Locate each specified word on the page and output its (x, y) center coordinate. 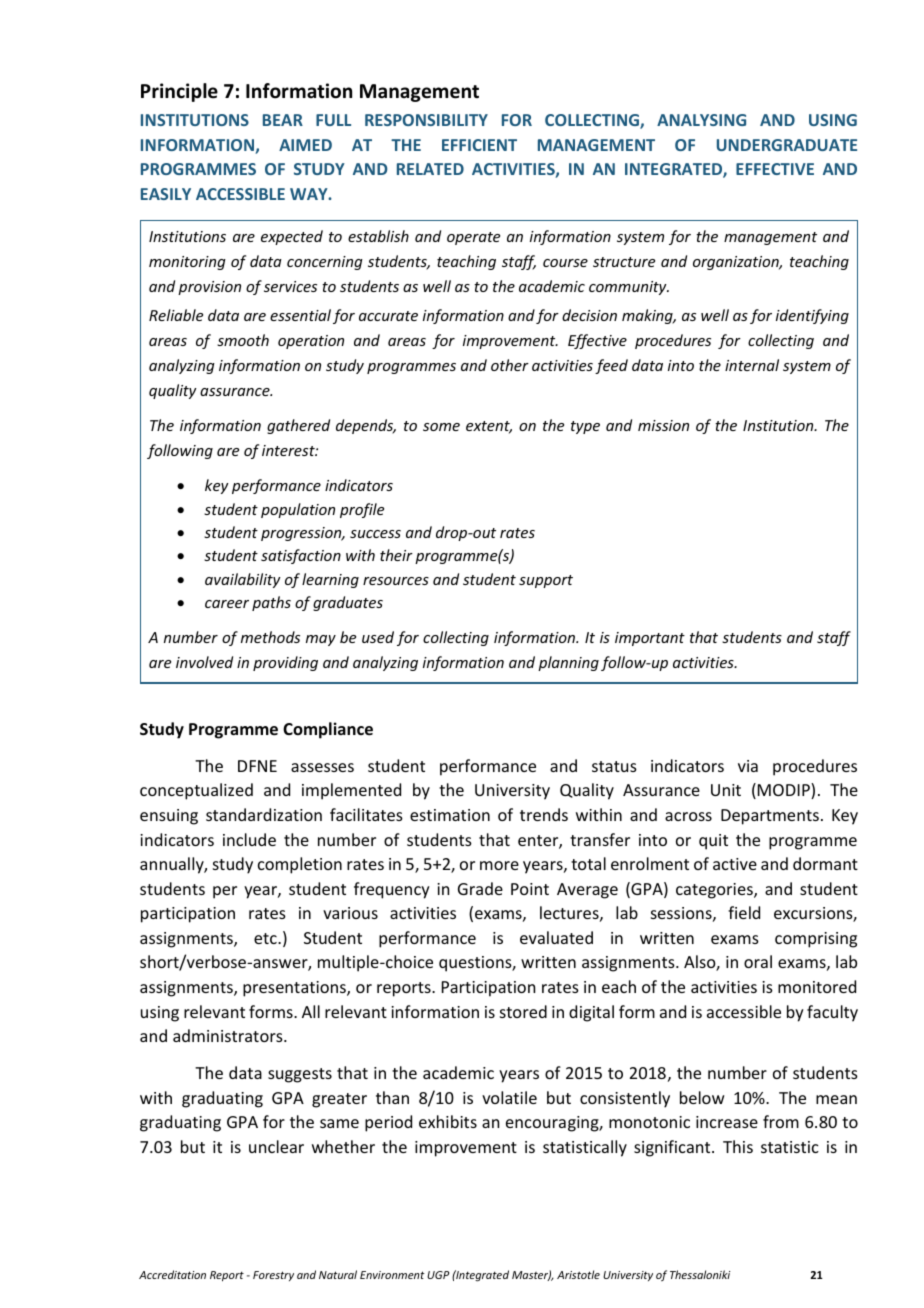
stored (523, 1011)
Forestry (273, 1276)
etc (266, 938)
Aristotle (578, 1274)
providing (285, 663)
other (510, 365)
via (748, 766)
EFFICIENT (479, 145)
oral (758, 961)
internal (752, 365)
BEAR (283, 120)
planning (568, 663)
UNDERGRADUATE (787, 145)
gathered (298, 426)
